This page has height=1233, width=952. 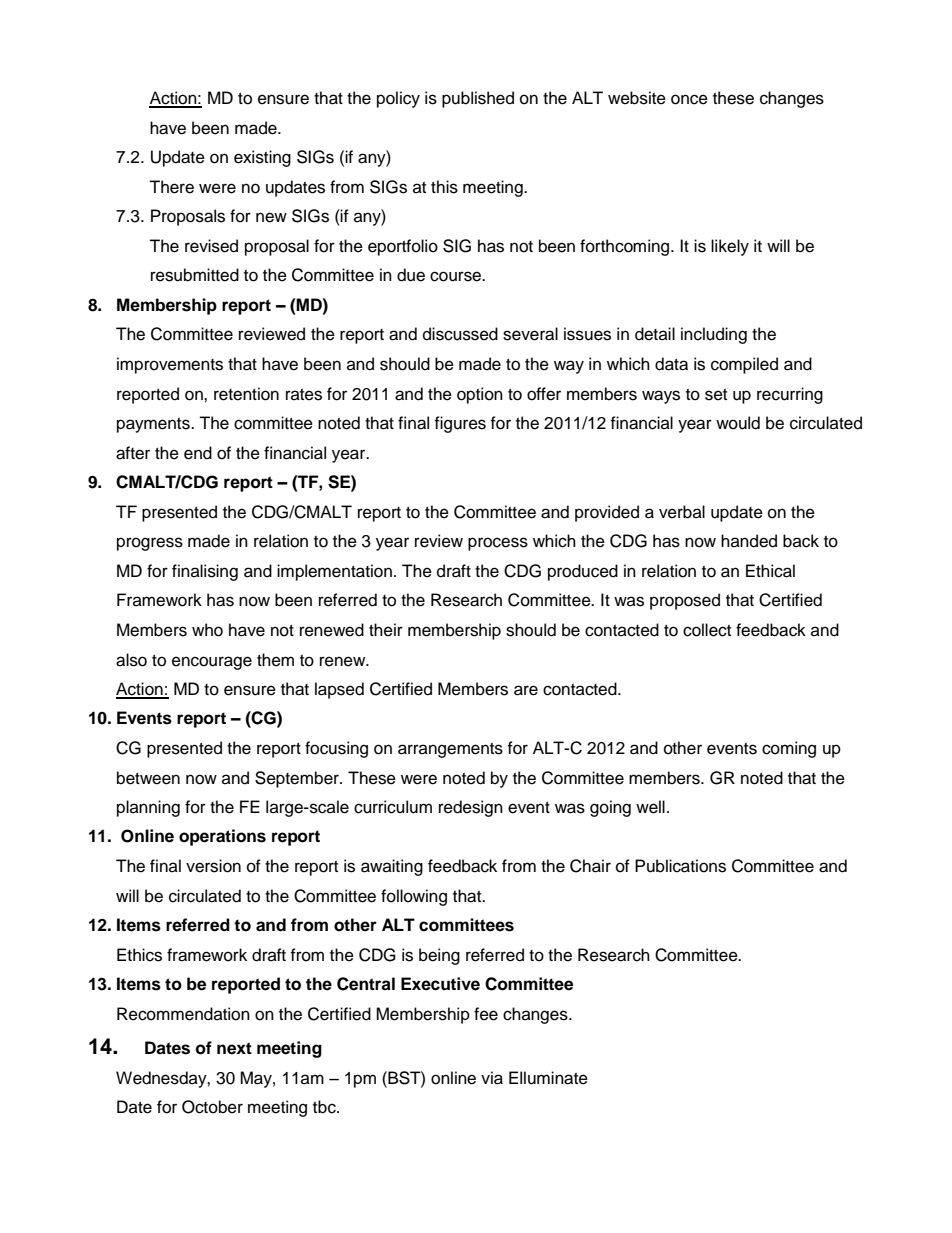 What do you see at coordinates (262, 158) in the page?
I see `existing` at bounding box center [262, 158].
